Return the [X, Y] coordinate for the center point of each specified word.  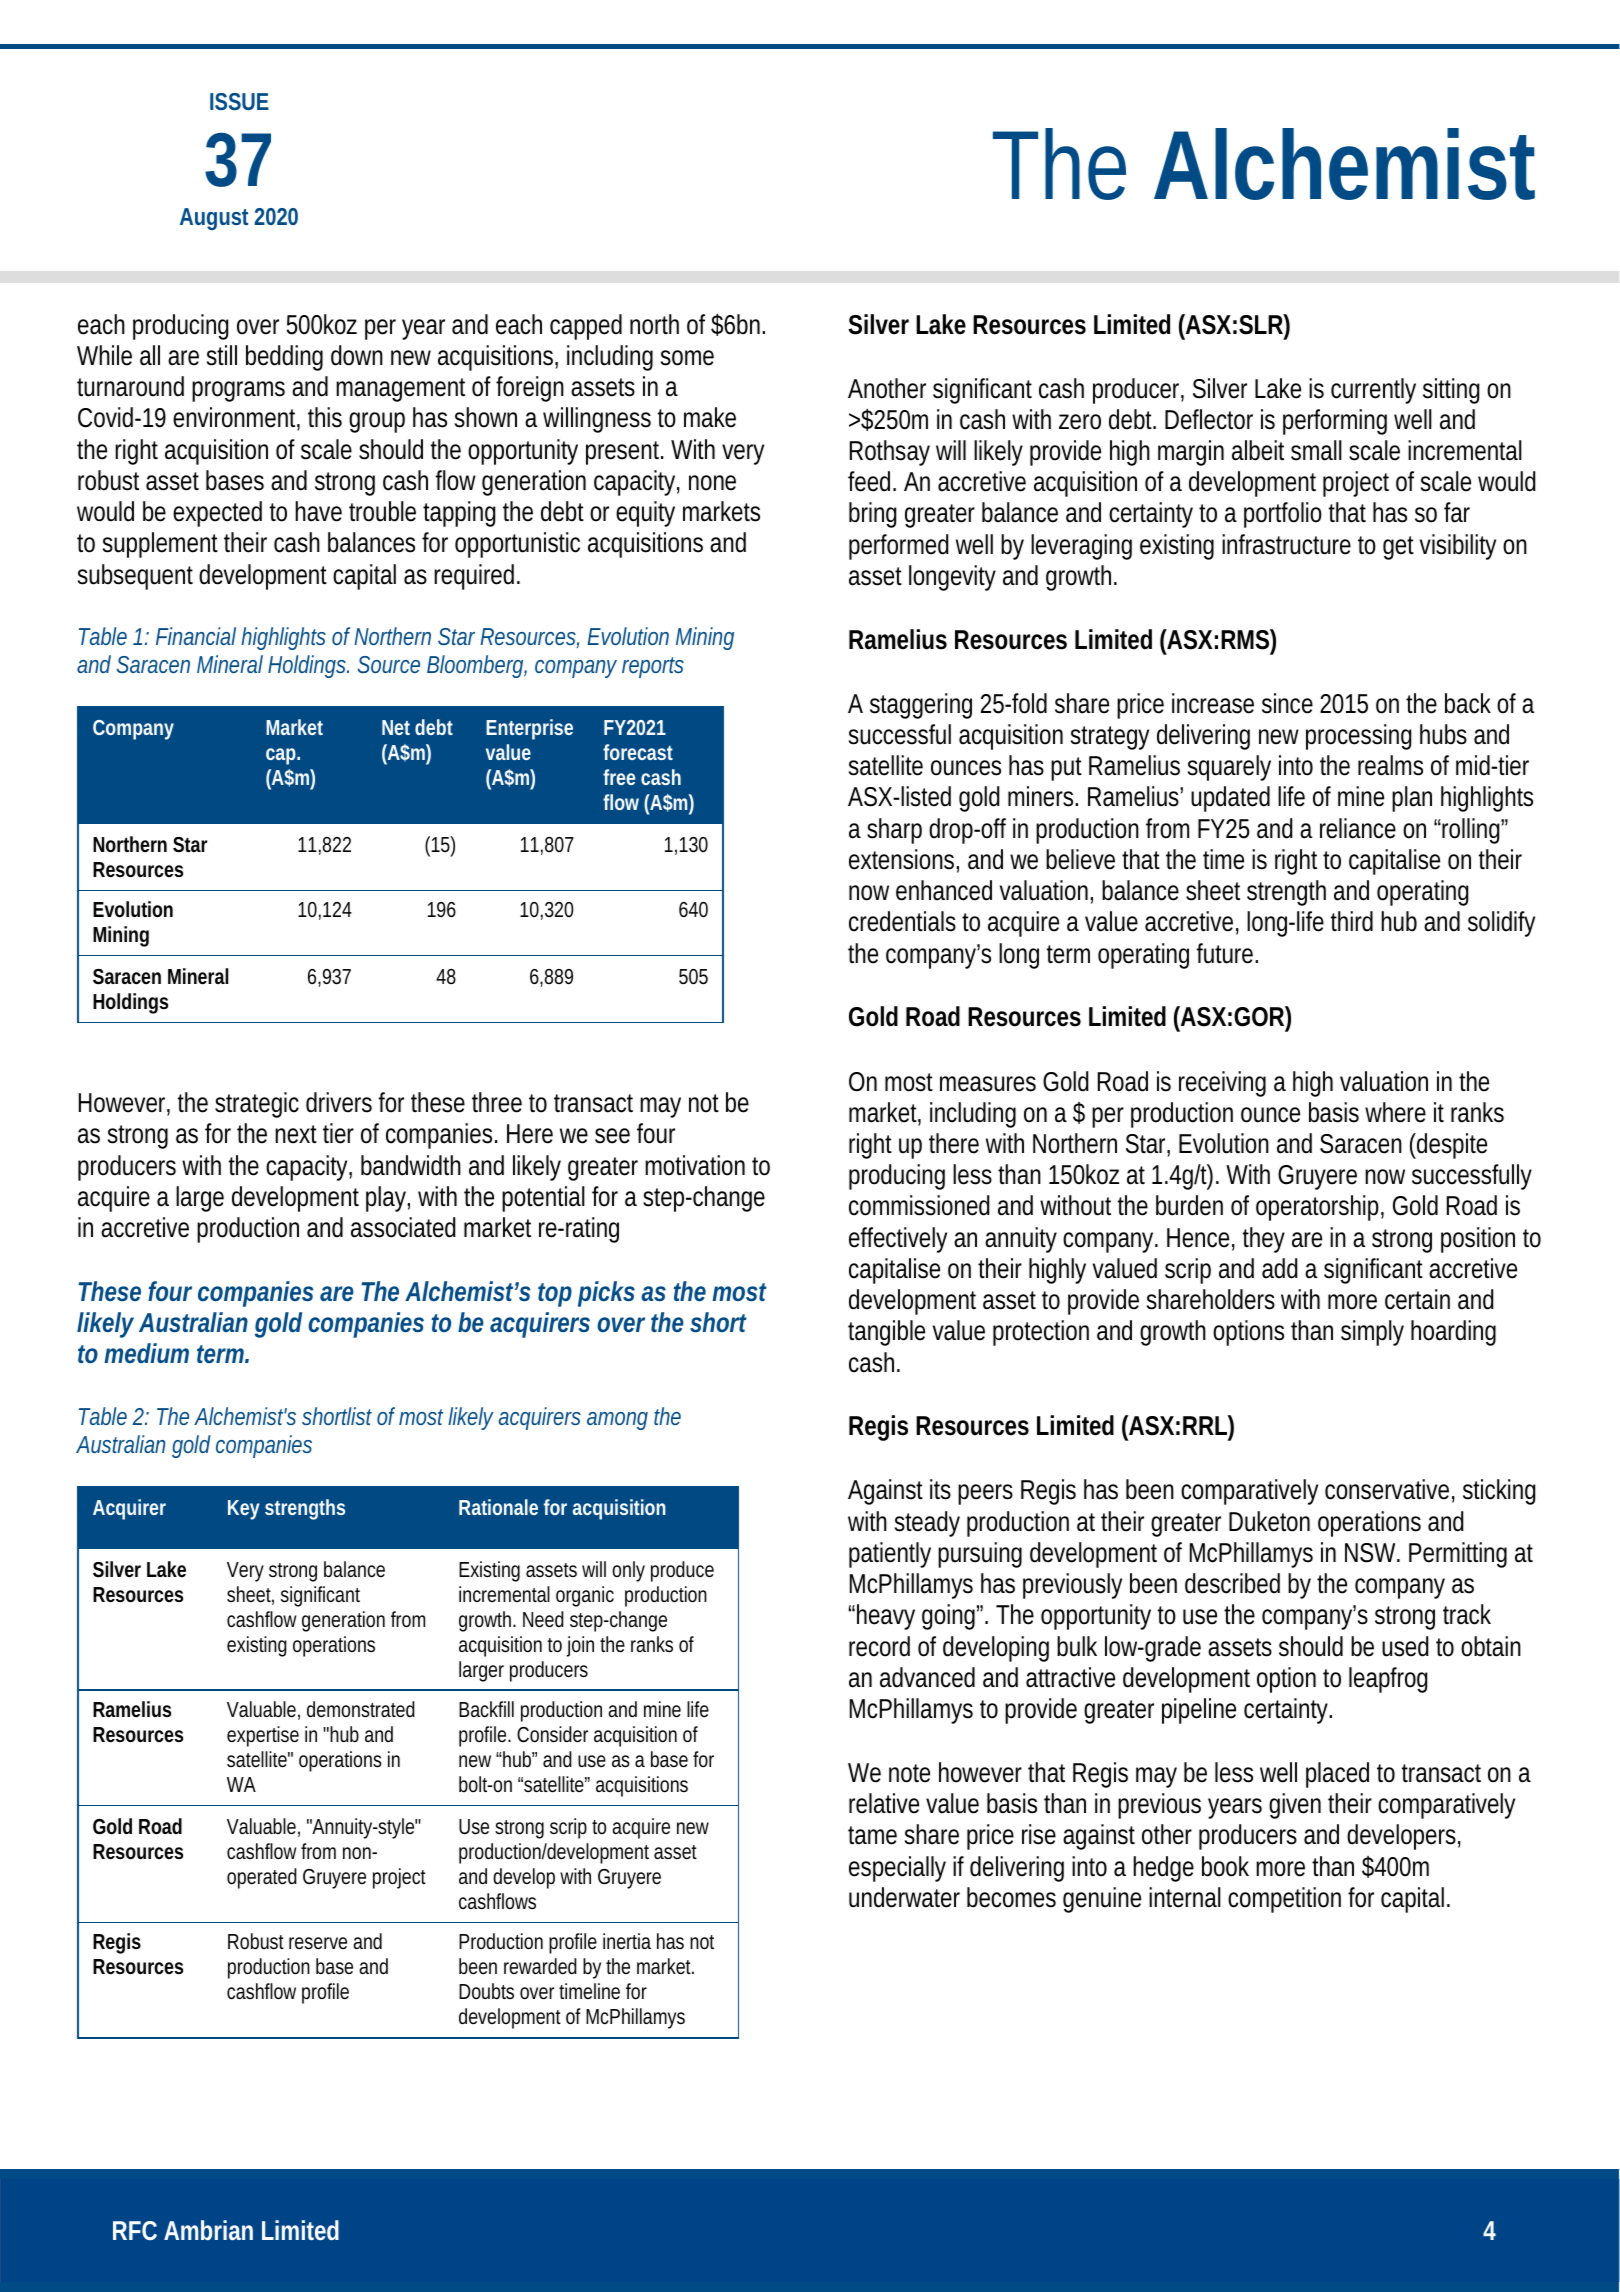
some [687, 358]
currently [1373, 391]
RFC [135, 2230]
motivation [695, 1165]
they [1264, 1240]
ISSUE [239, 101]
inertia [627, 1941]
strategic [257, 1105]
